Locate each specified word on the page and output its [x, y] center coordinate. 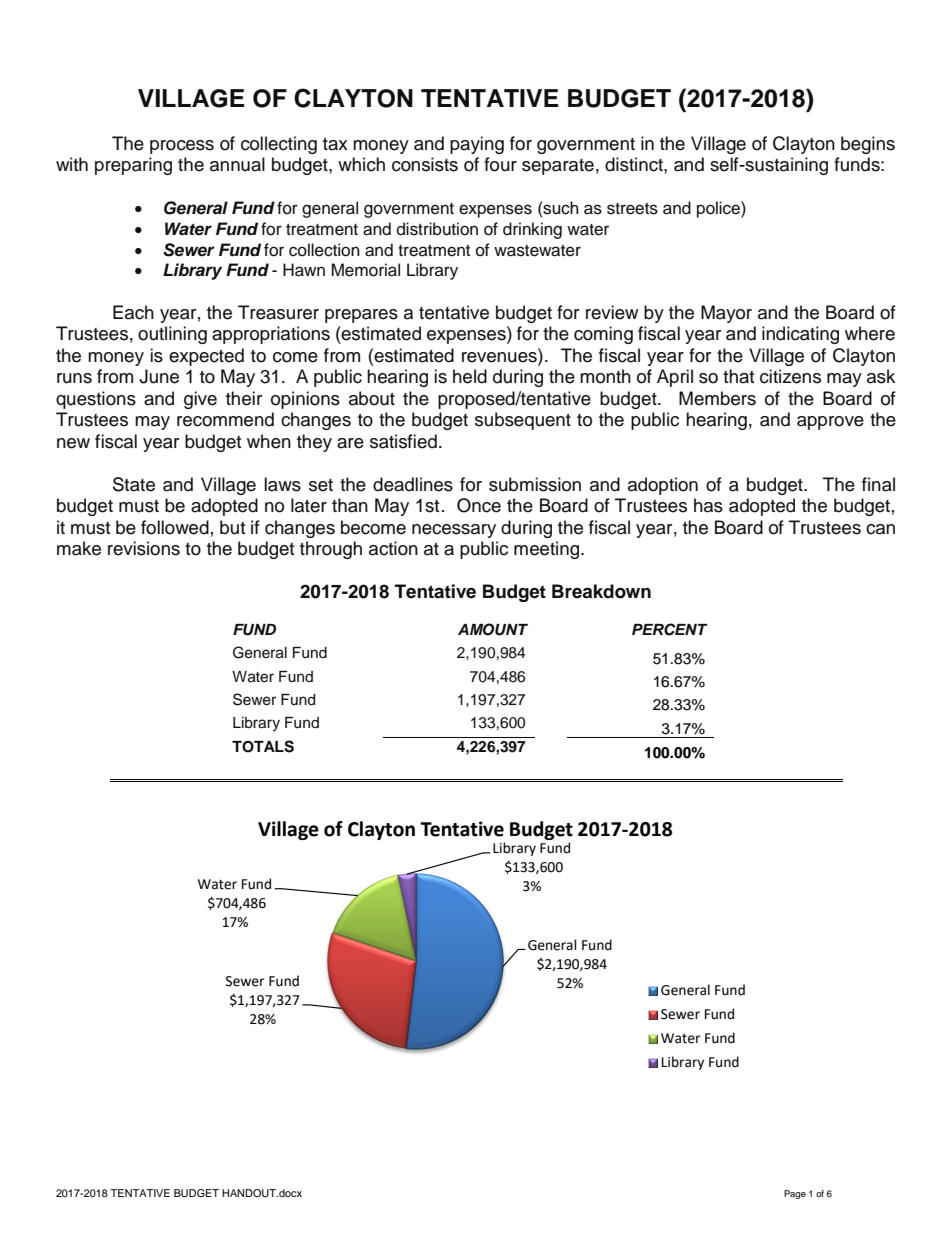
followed [175, 527]
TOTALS [263, 746]
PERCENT [670, 629]
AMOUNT [493, 629]
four [500, 164]
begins [868, 145]
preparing [133, 166]
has [708, 505]
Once [479, 505]
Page [795, 1194]
